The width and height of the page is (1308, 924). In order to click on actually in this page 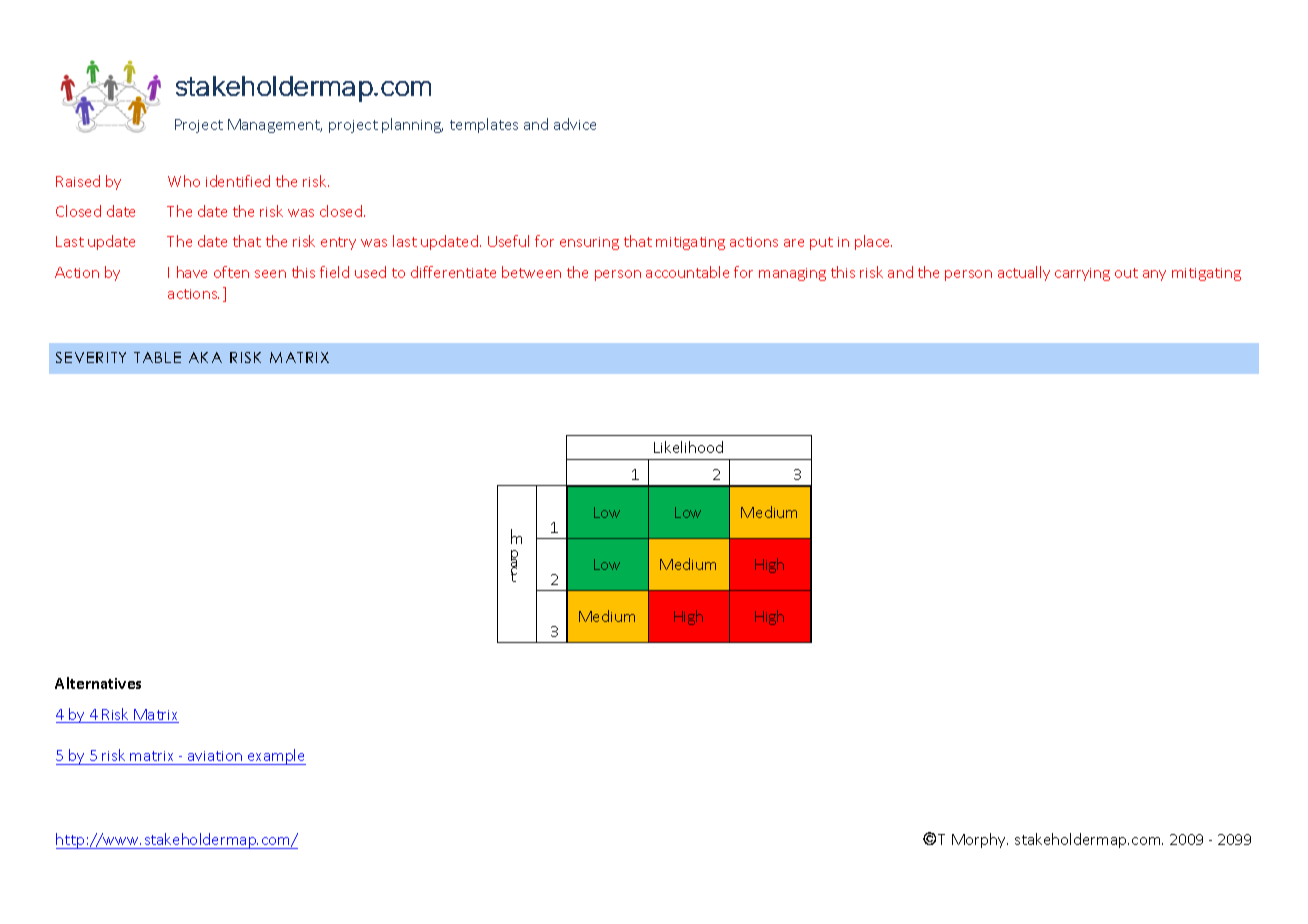, I will do `click(1024, 273)`.
